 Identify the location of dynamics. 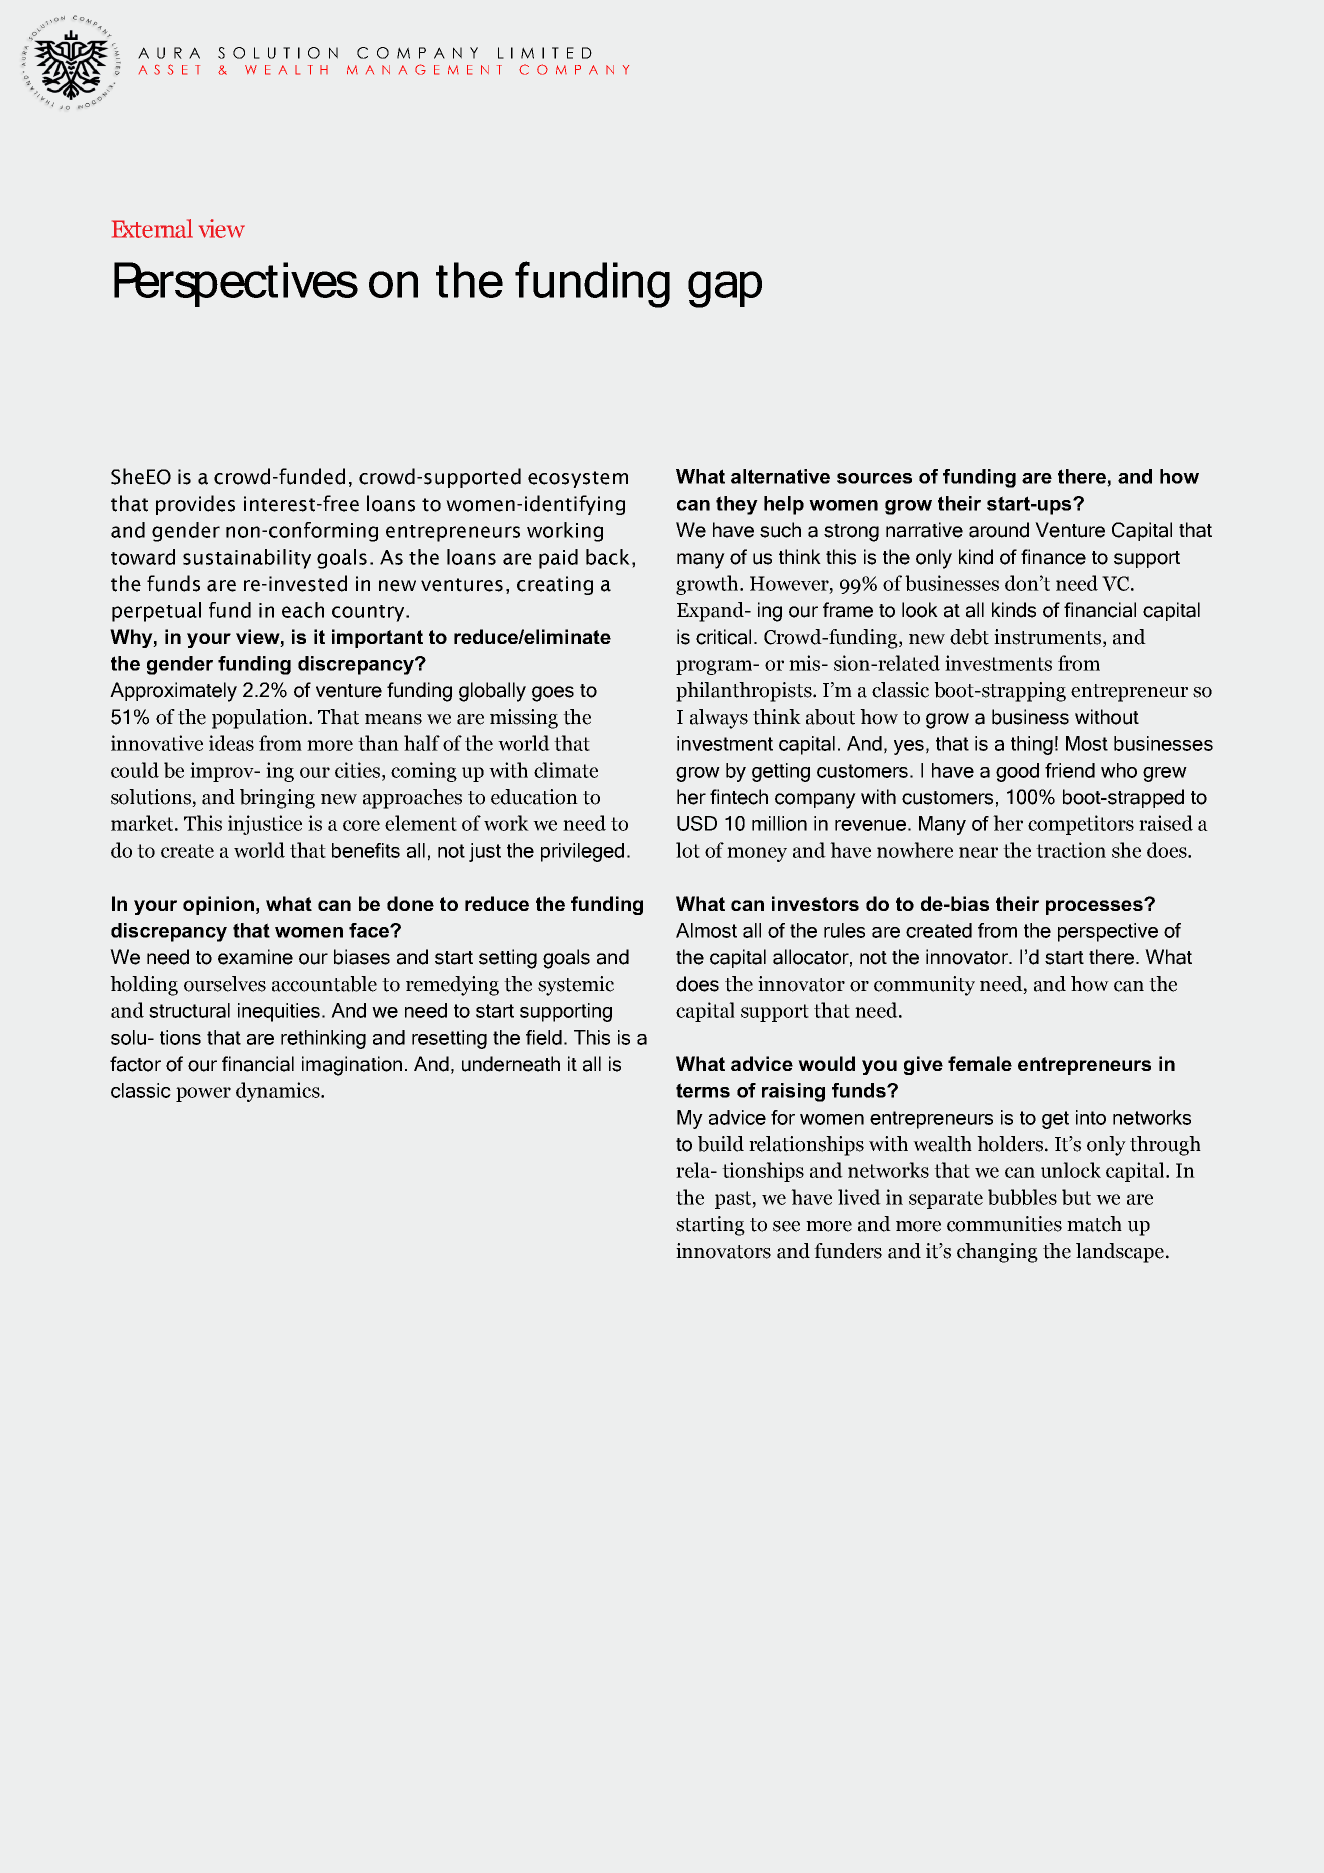
(279, 1092).
